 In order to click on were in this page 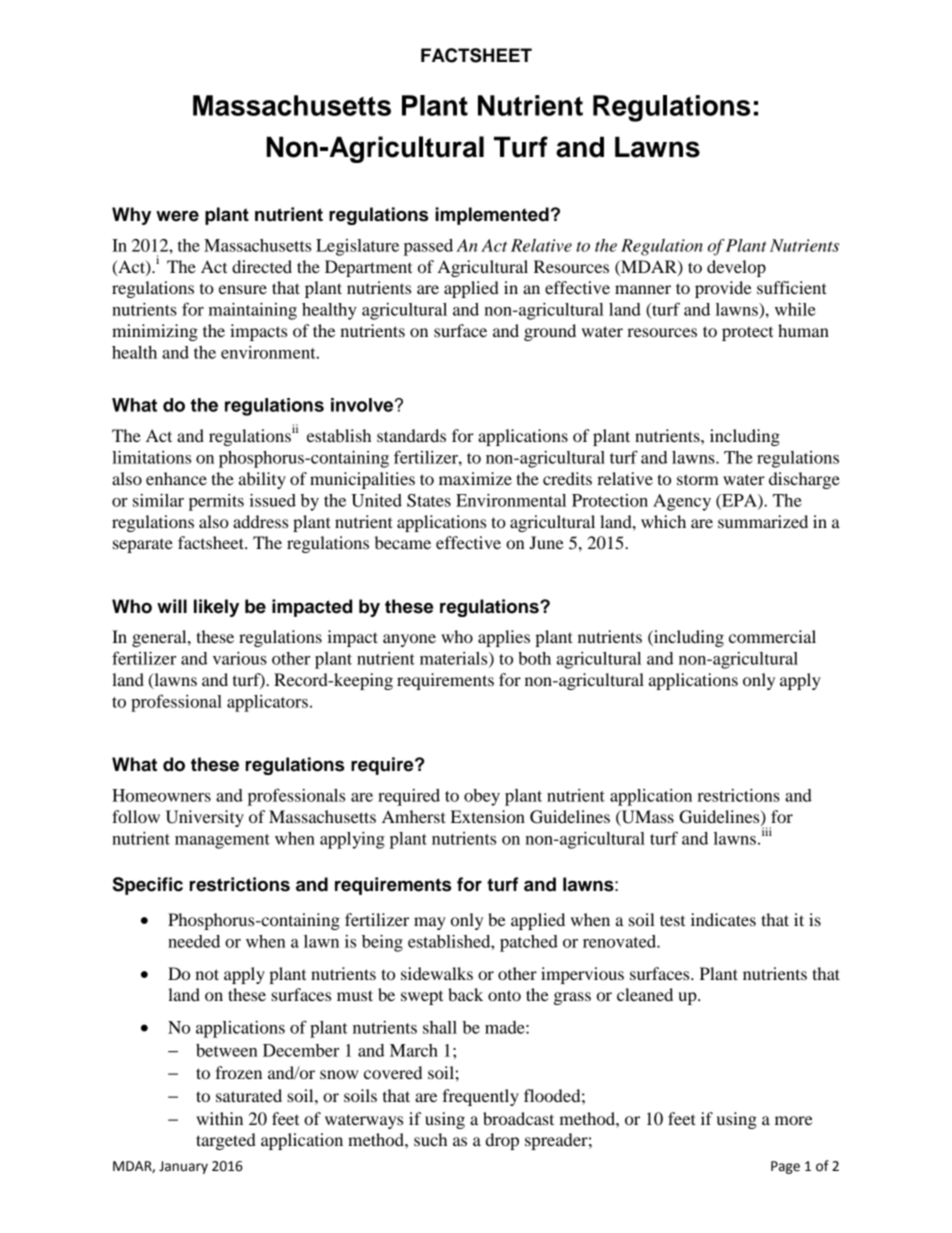, I will do `click(177, 216)`.
